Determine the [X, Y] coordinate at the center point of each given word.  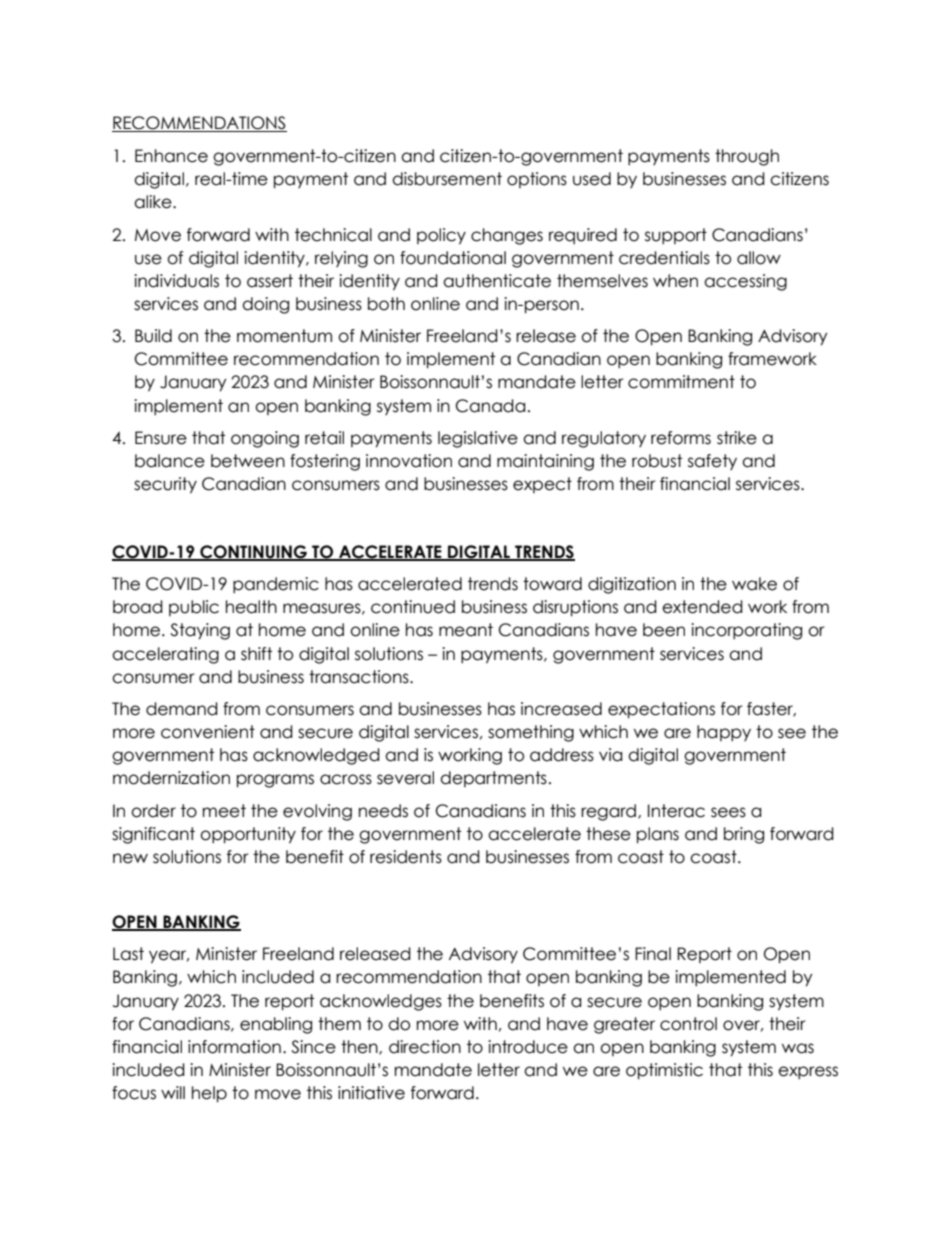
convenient [208, 732]
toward [552, 584]
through [747, 157]
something [531, 733]
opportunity [248, 835]
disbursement [447, 179]
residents [406, 857]
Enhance [171, 156]
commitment [681, 382]
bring [744, 835]
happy [724, 733]
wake [754, 584]
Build [153, 336]
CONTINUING [253, 552]
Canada [490, 406]
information [234, 1047]
